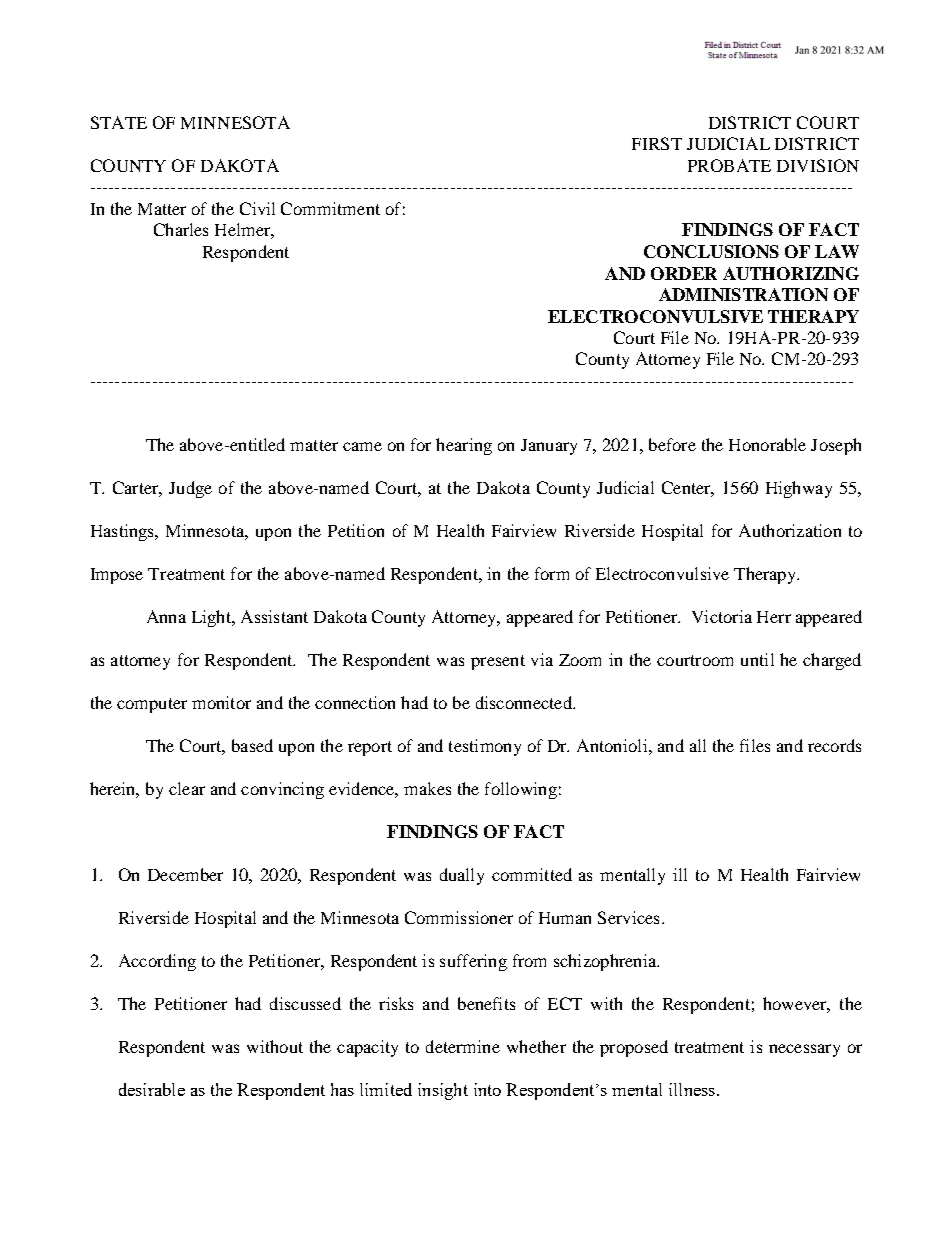 This screenshot has width=952, height=1233. I want to click on Herr, so click(774, 617).
